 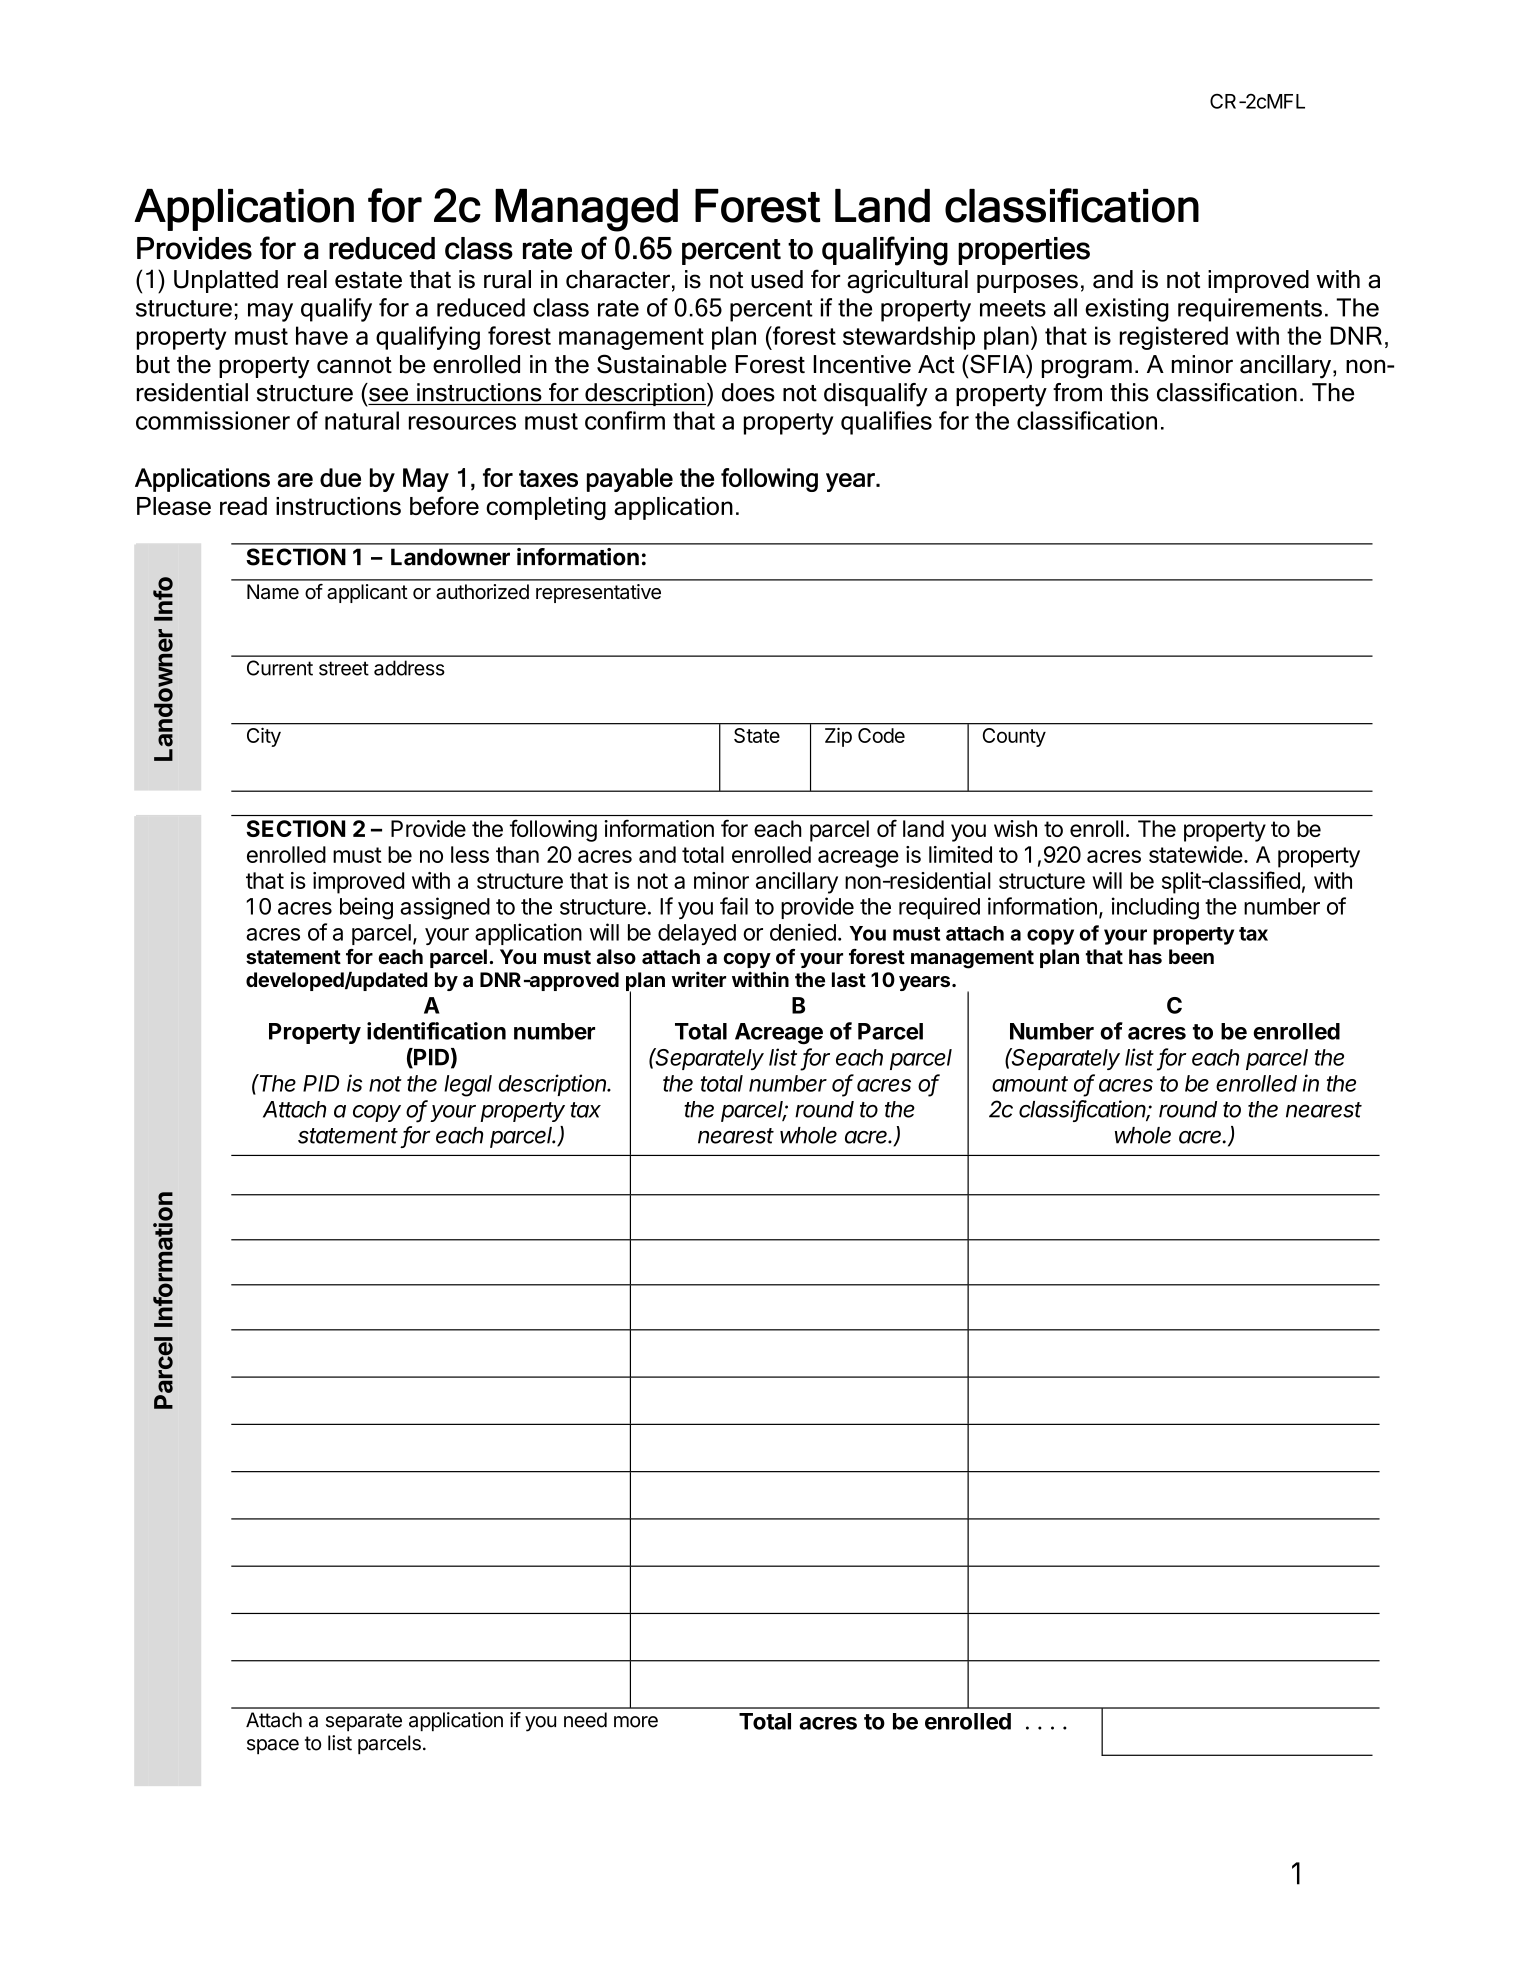 I want to click on used, so click(x=777, y=279).
